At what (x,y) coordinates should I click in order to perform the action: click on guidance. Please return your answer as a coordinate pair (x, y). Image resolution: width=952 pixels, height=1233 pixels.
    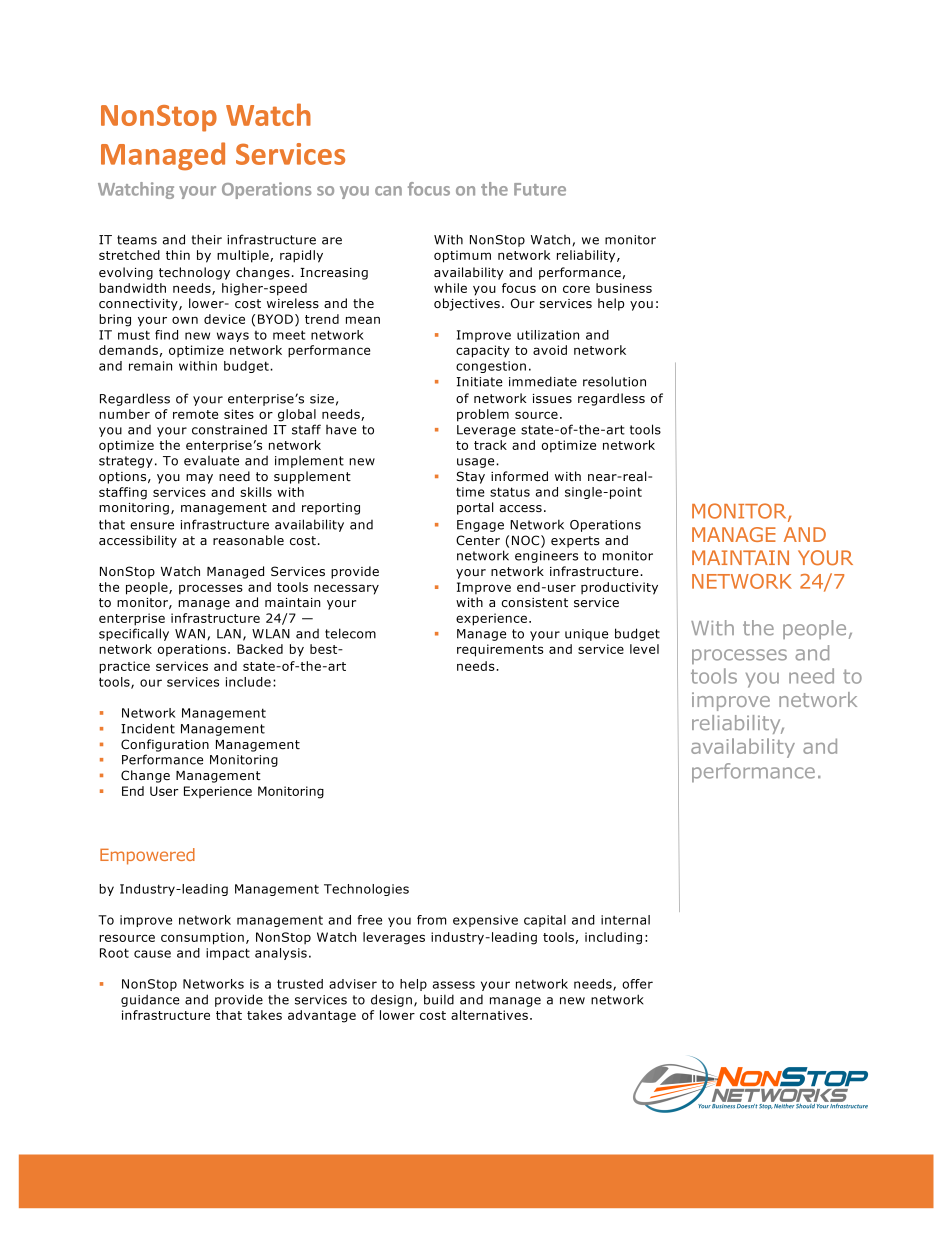
    Looking at the image, I should click on (150, 1000).
